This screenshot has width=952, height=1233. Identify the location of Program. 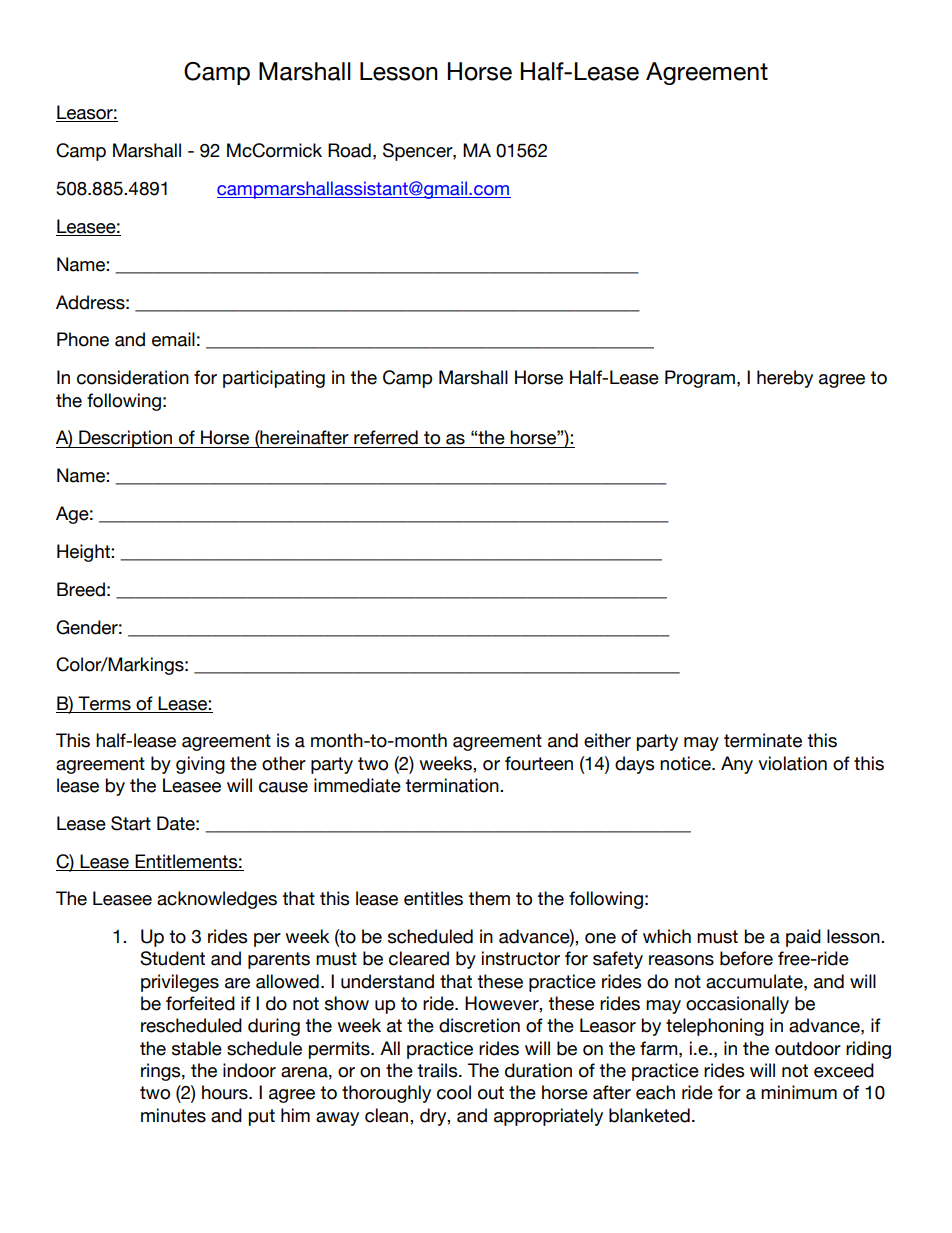
(700, 379).
